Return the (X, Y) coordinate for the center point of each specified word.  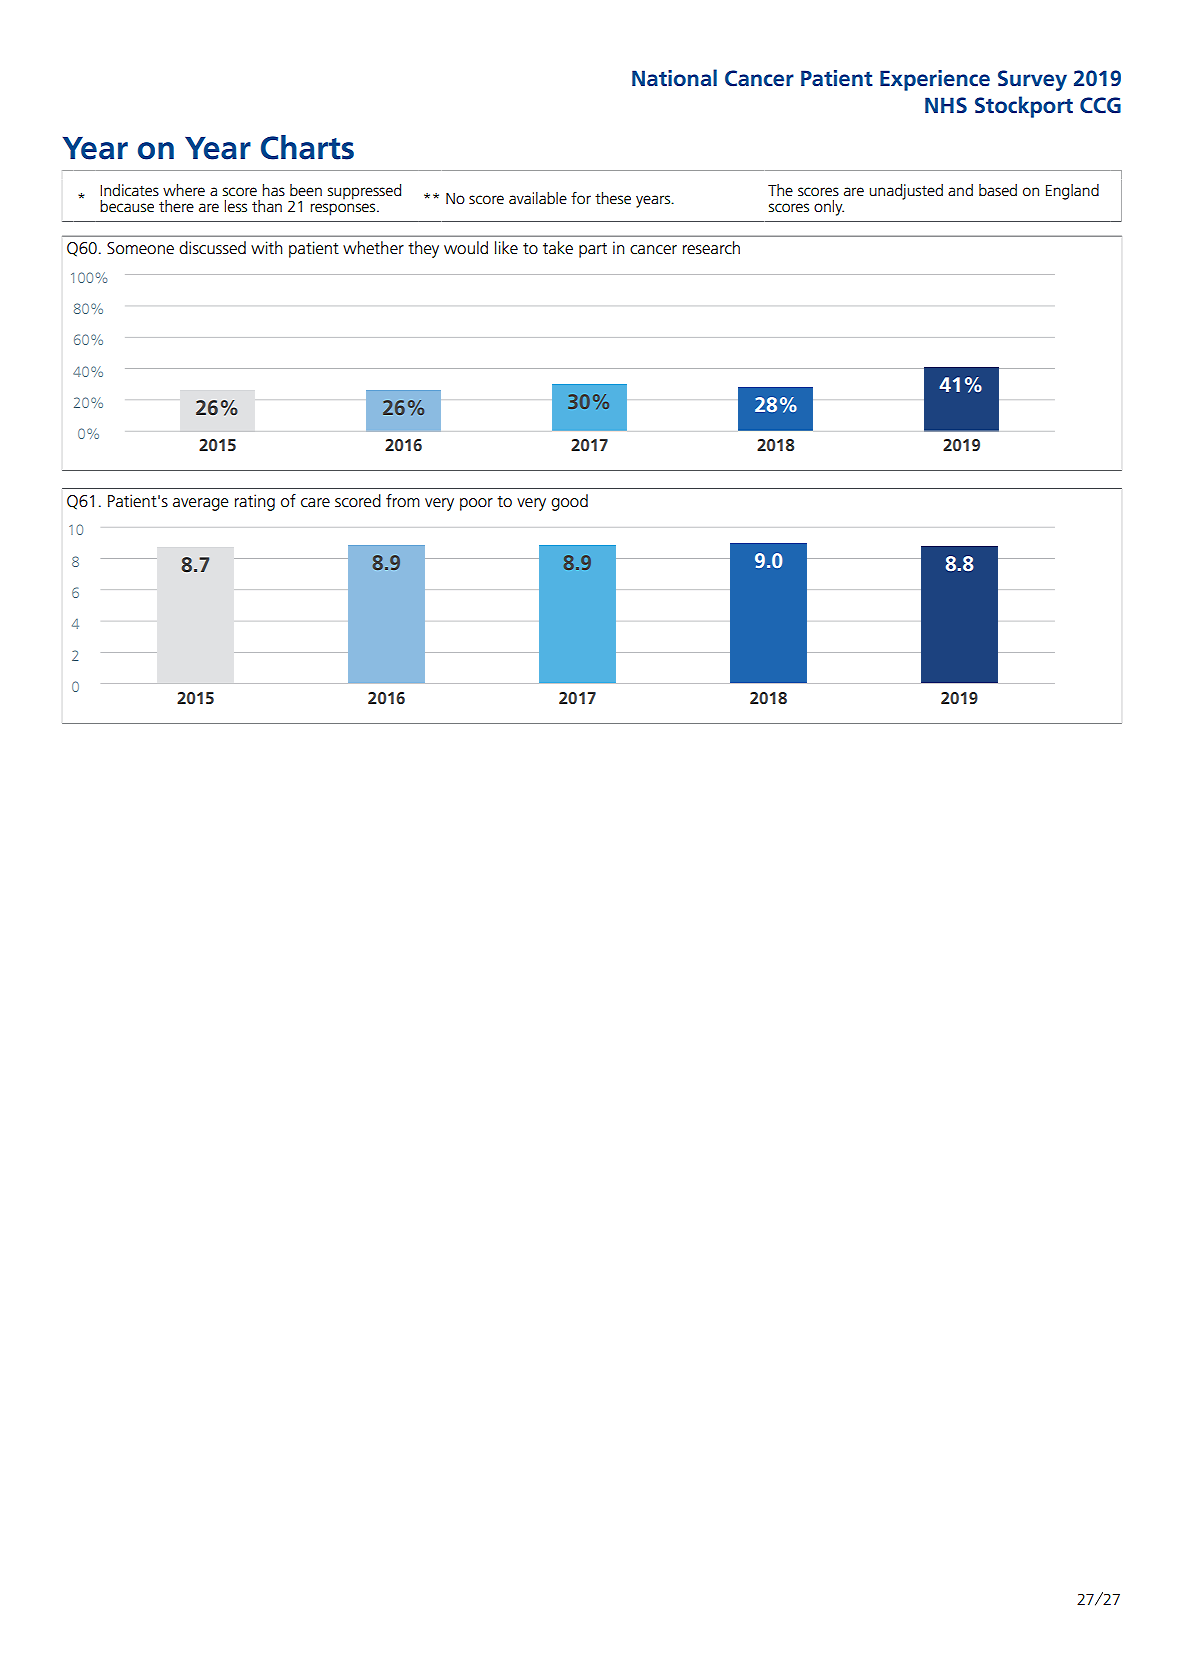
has (274, 190)
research (711, 248)
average (201, 504)
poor (476, 504)
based (998, 190)
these (613, 198)
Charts (307, 147)
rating (255, 502)
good (569, 502)
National (674, 78)
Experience (935, 80)
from (403, 501)
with (266, 248)
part (593, 250)
